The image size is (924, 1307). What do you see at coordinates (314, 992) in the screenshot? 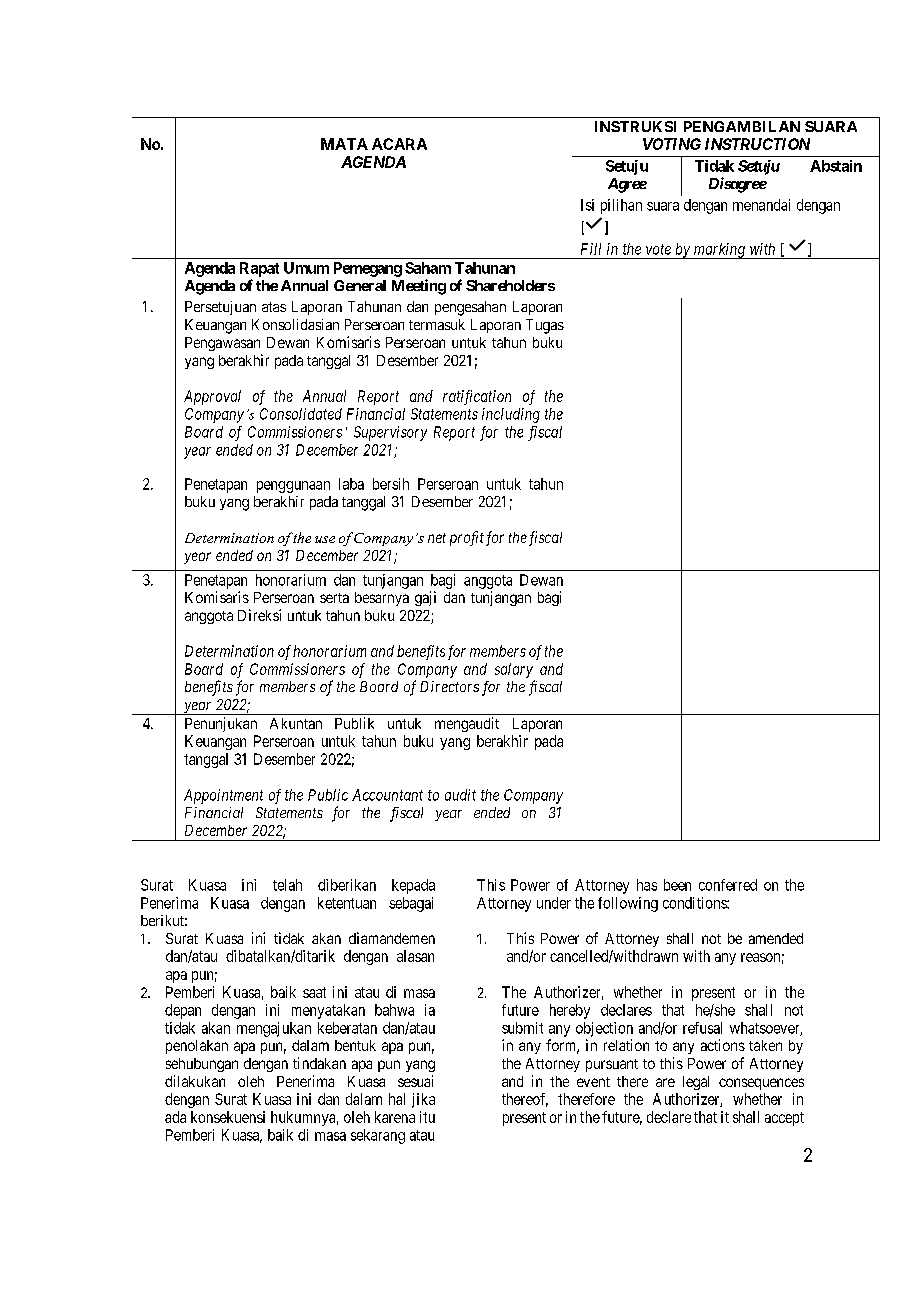
I see `saat` at bounding box center [314, 992].
